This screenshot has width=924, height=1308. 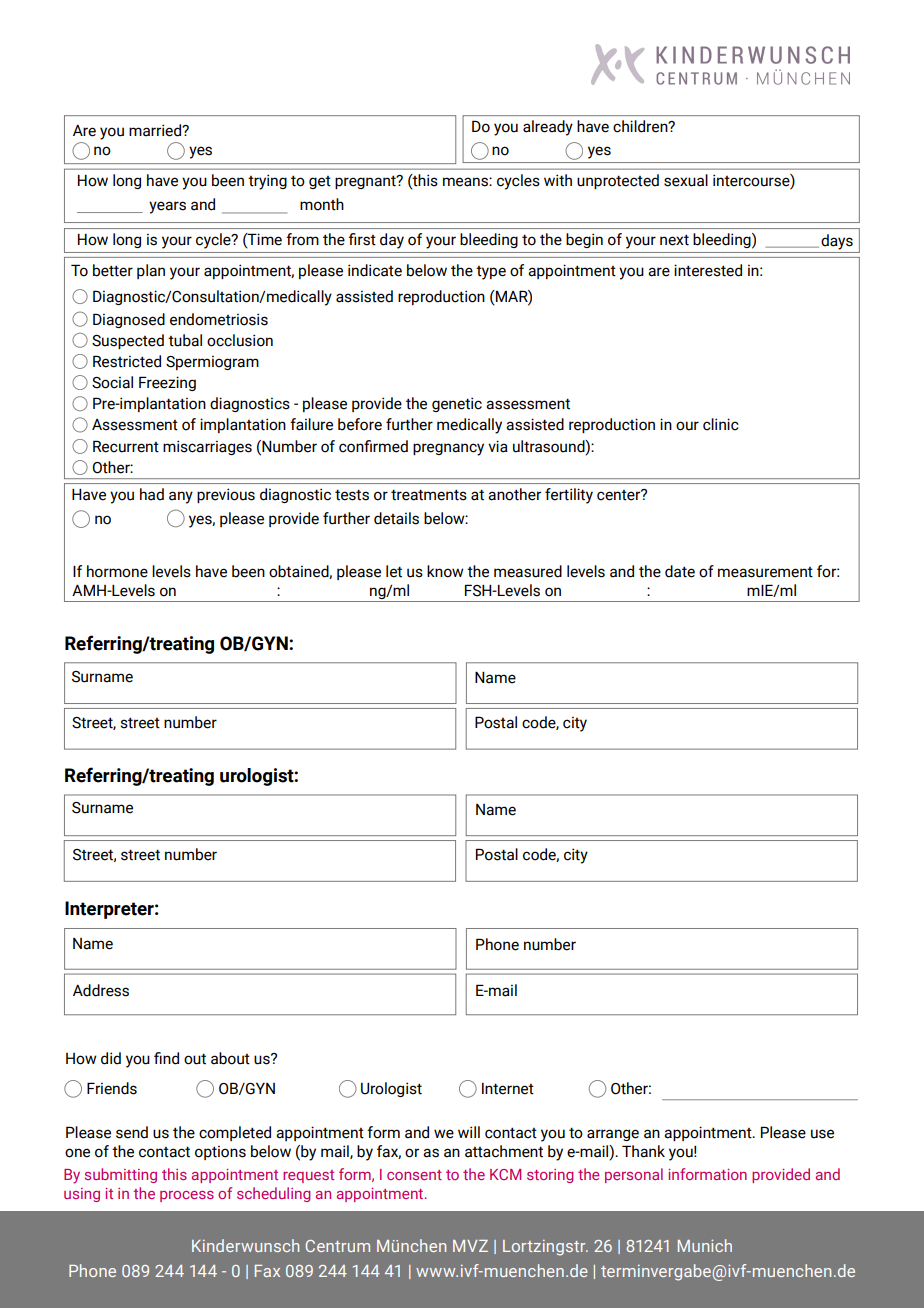 I want to click on genetic, so click(x=457, y=404).
